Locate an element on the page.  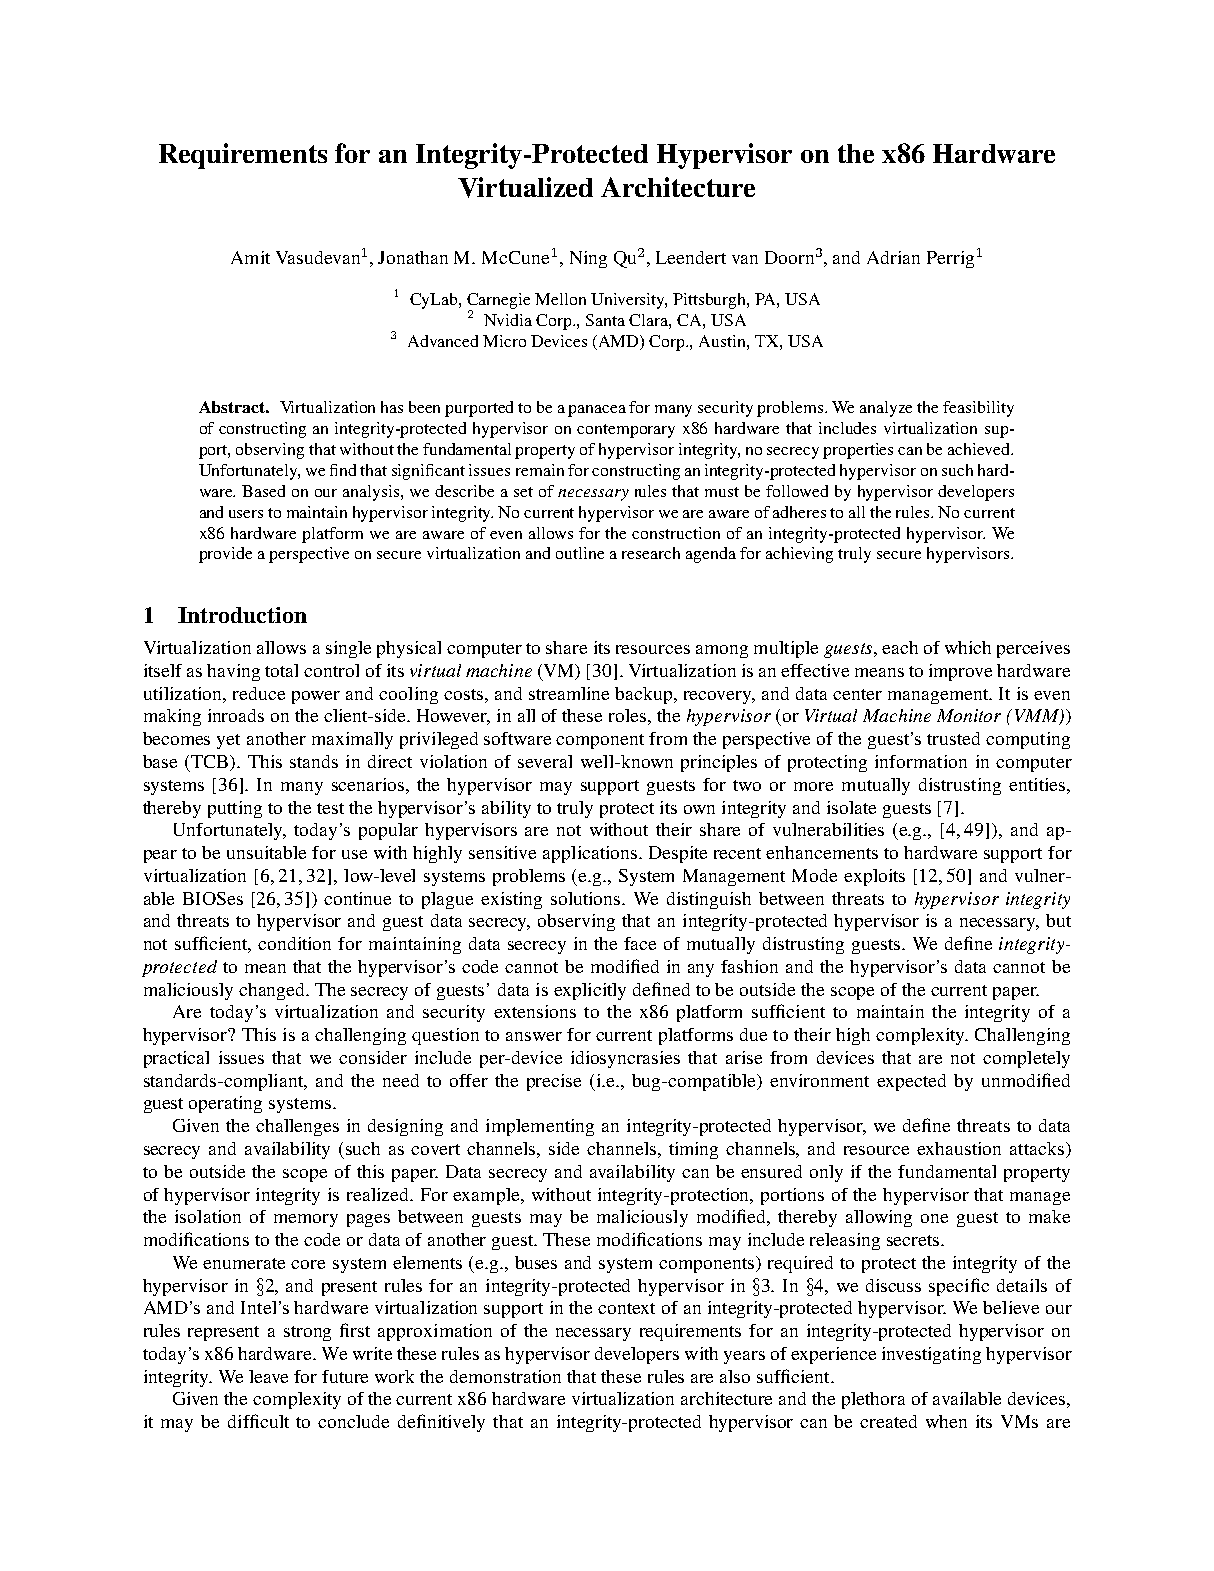
putting is located at coordinates (235, 809).
